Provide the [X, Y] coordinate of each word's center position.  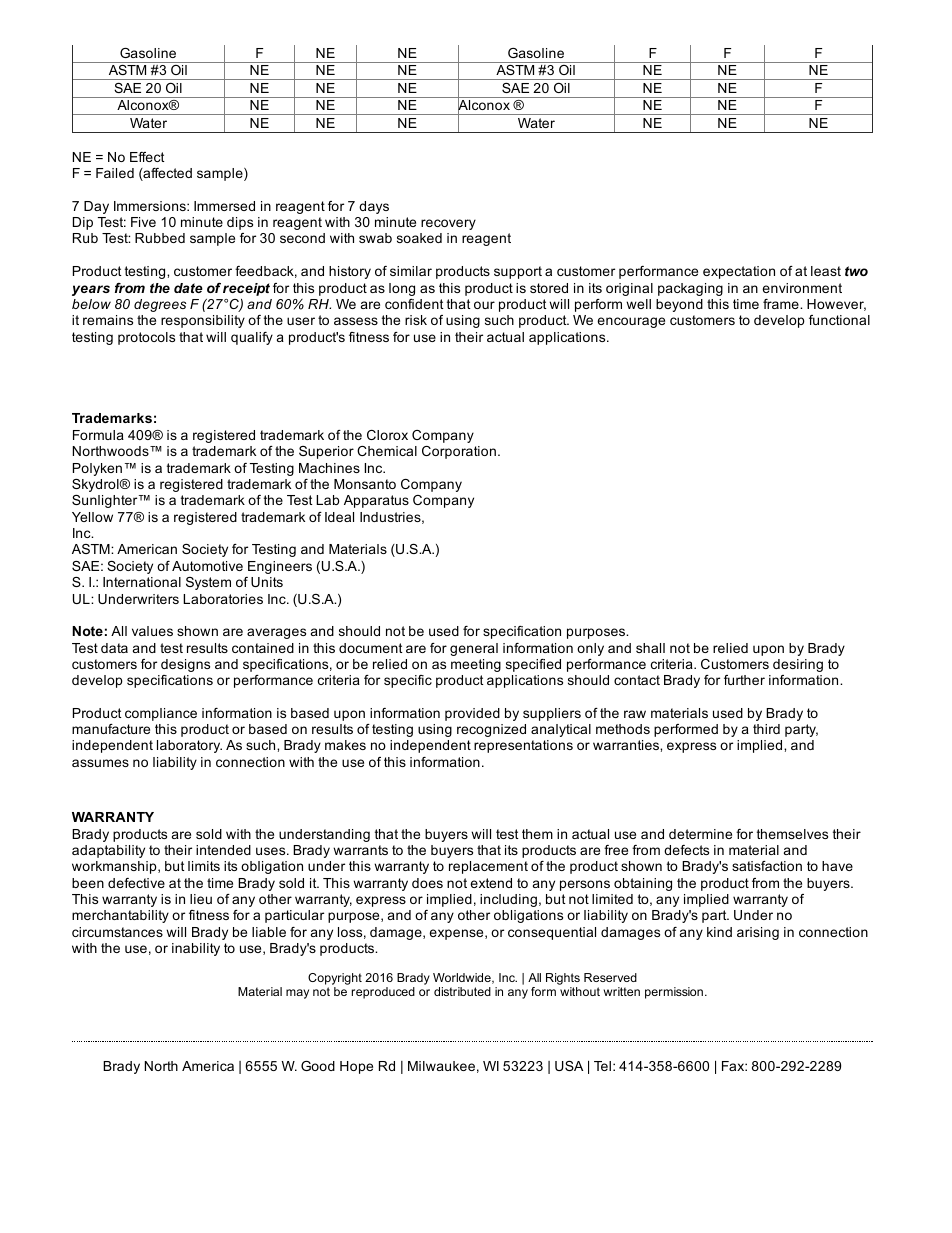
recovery [448, 224]
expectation [739, 272]
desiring [798, 665]
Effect [147, 157]
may [297, 994]
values [152, 631]
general [474, 649]
